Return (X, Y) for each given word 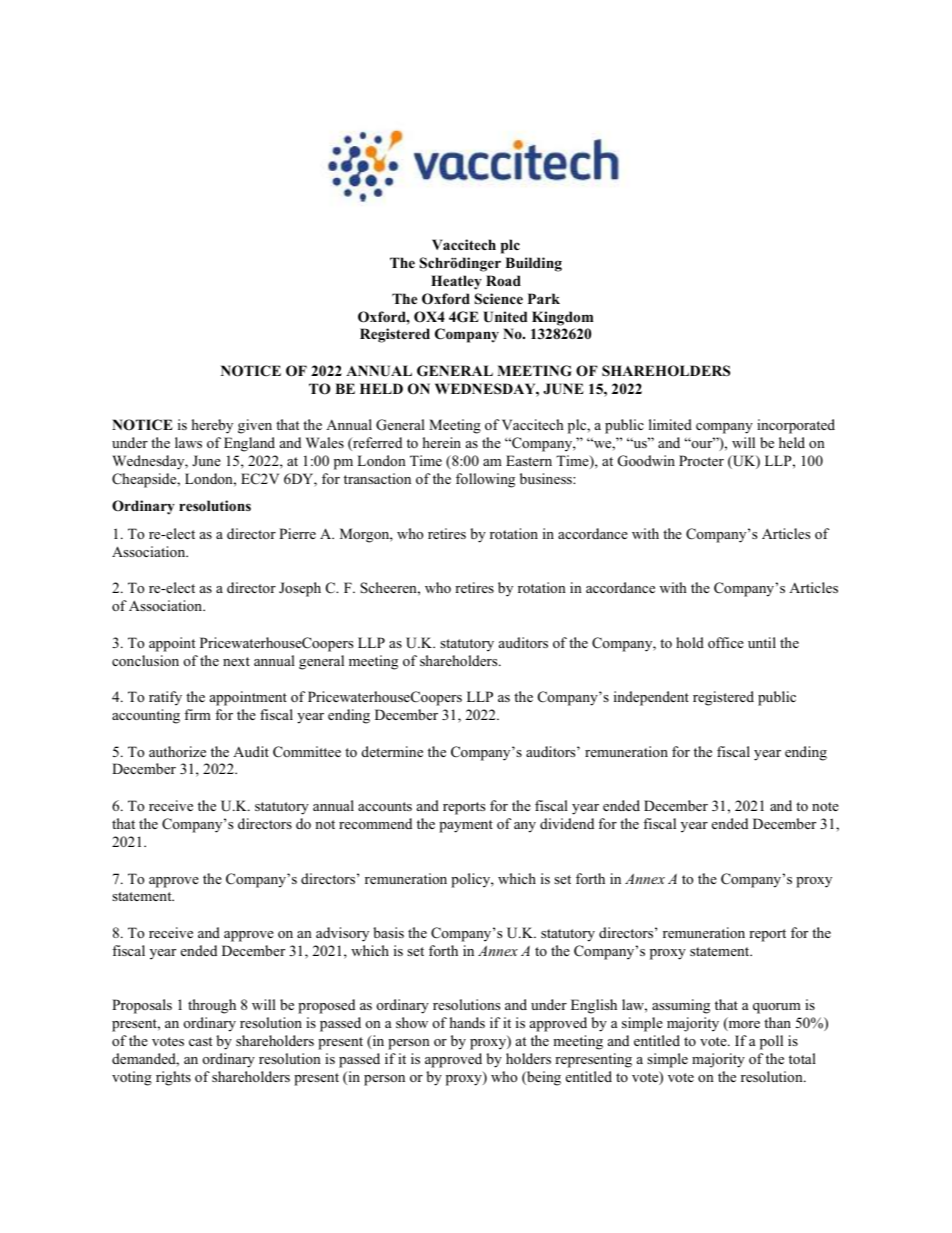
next (236, 661)
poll (771, 1042)
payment (466, 826)
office (726, 642)
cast (200, 1041)
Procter (701, 460)
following (485, 480)
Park (544, 298)
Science (499, 299)
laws (188, 442)
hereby (212, 426)
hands (467, 1022)
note (825, 806)
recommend (375, 823)
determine (392, 751)
